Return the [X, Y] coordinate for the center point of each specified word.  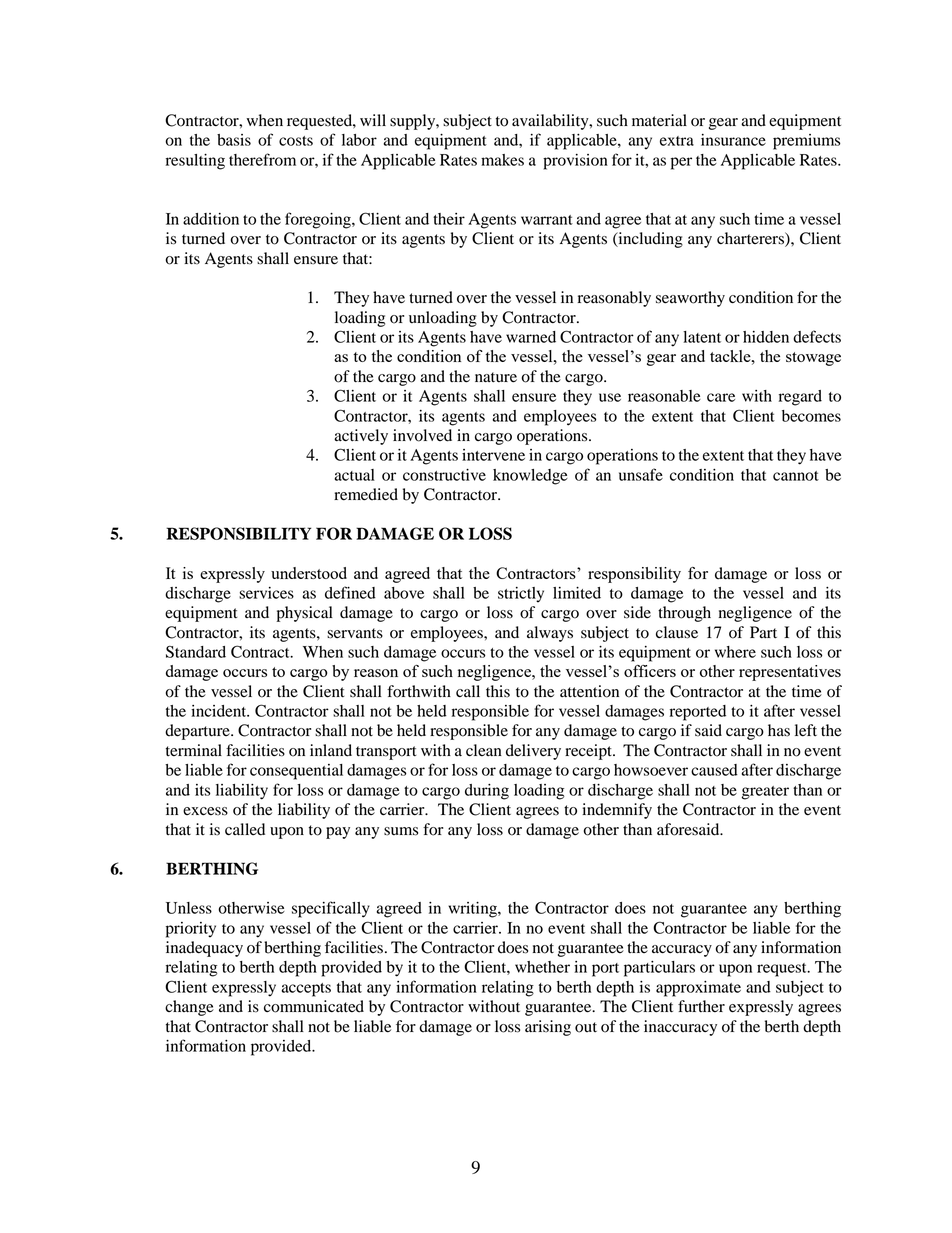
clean [484, 750]
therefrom [262, 159]
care [721, 397]
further [701, 1006]
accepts [306, 990]
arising [548, 1028]
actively [361, 437]
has [779, 730]
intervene [493, 455]
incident [220, 711]
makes [502, 160]
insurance [733, 140]
